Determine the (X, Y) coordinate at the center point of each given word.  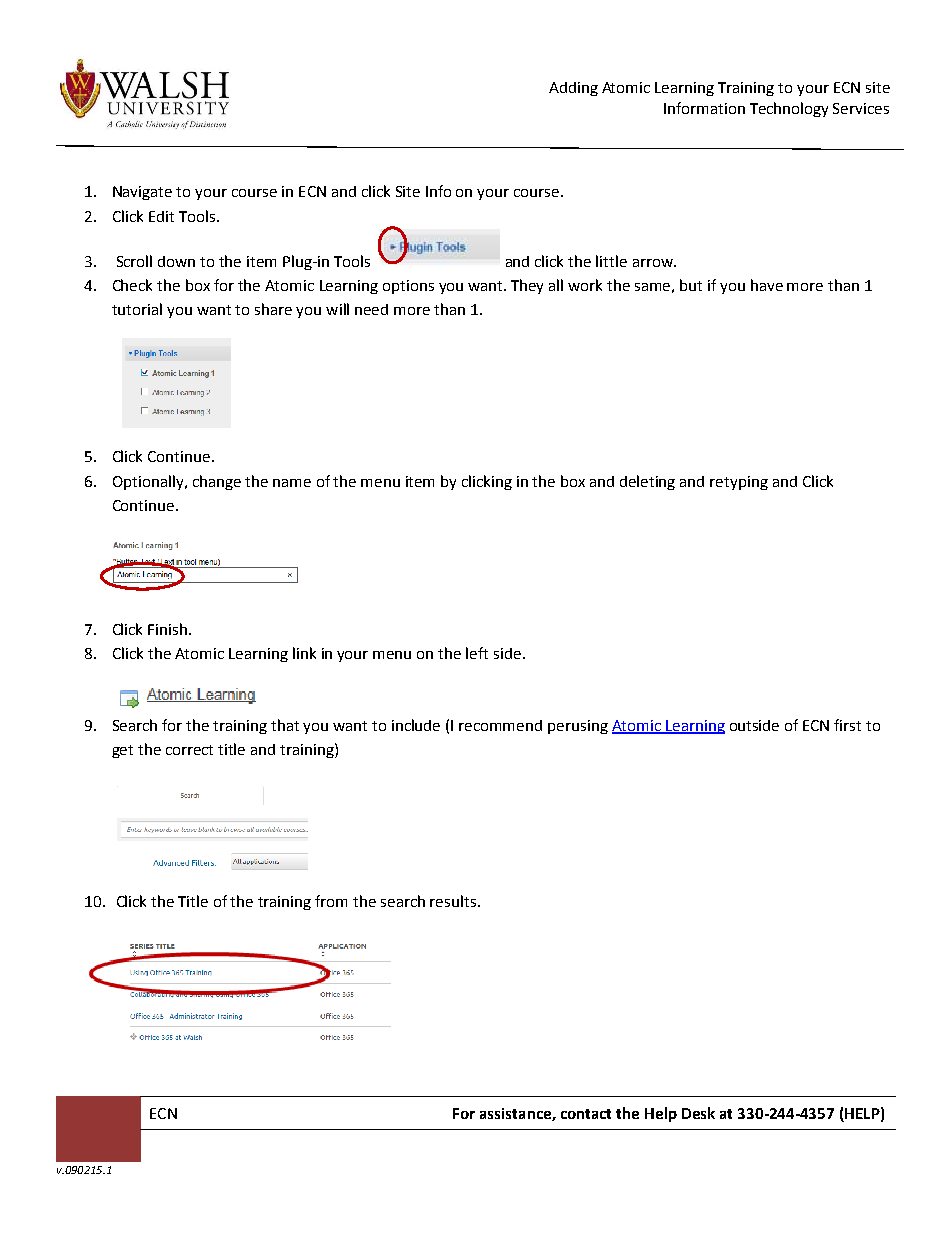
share (273, 309)
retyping (739, 483)
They (527, 286)
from (331, 901)
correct (189, 750)
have (767, 285)
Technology (789, 109)
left (477, 653)
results (454, 901)
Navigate (142, 193)
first (847, 725)
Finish (169, 629)
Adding (573, 89)
